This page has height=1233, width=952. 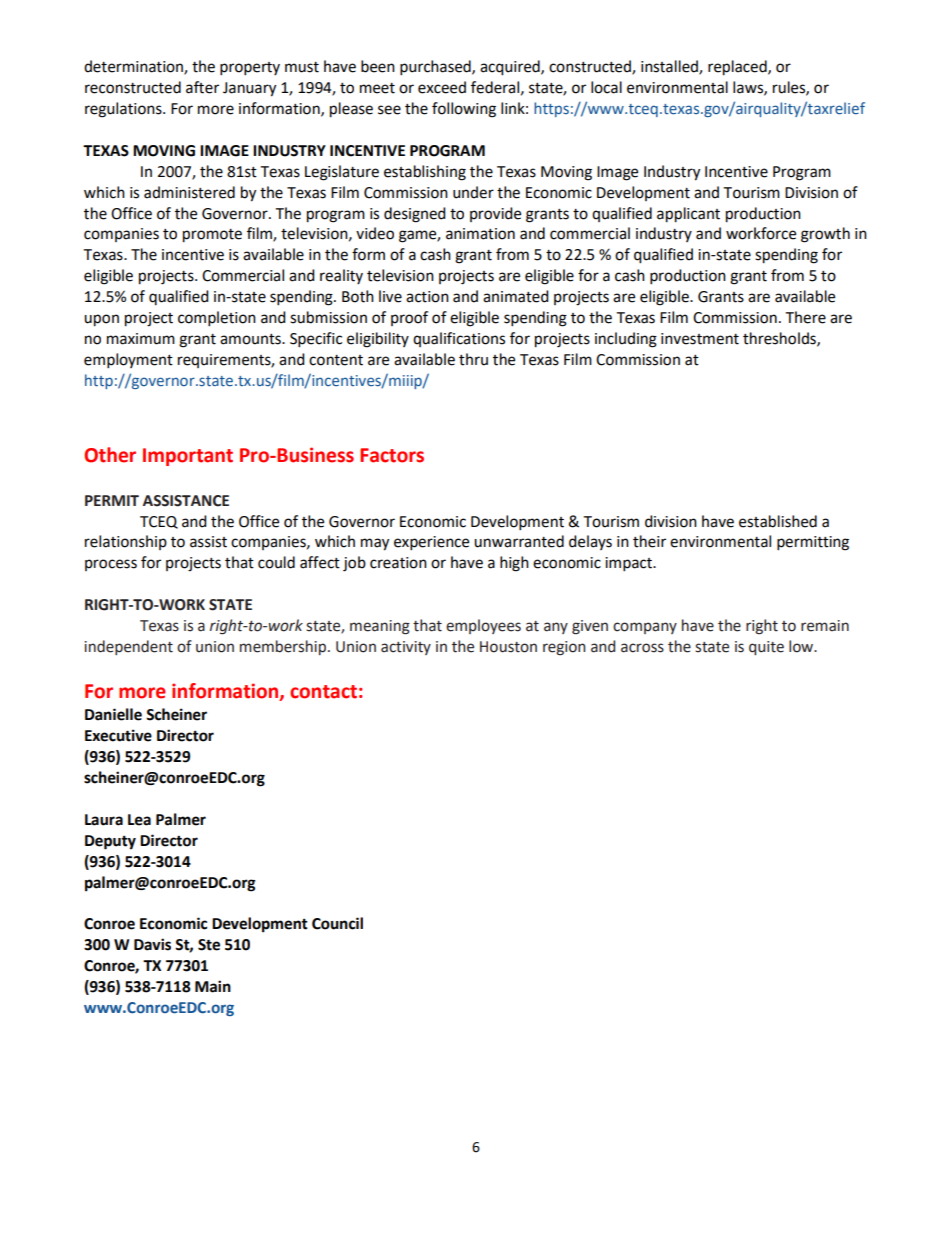 What do you see at coordinates (738, 68) in the page?
I see `replaced` at bounding box center [738, 68].
